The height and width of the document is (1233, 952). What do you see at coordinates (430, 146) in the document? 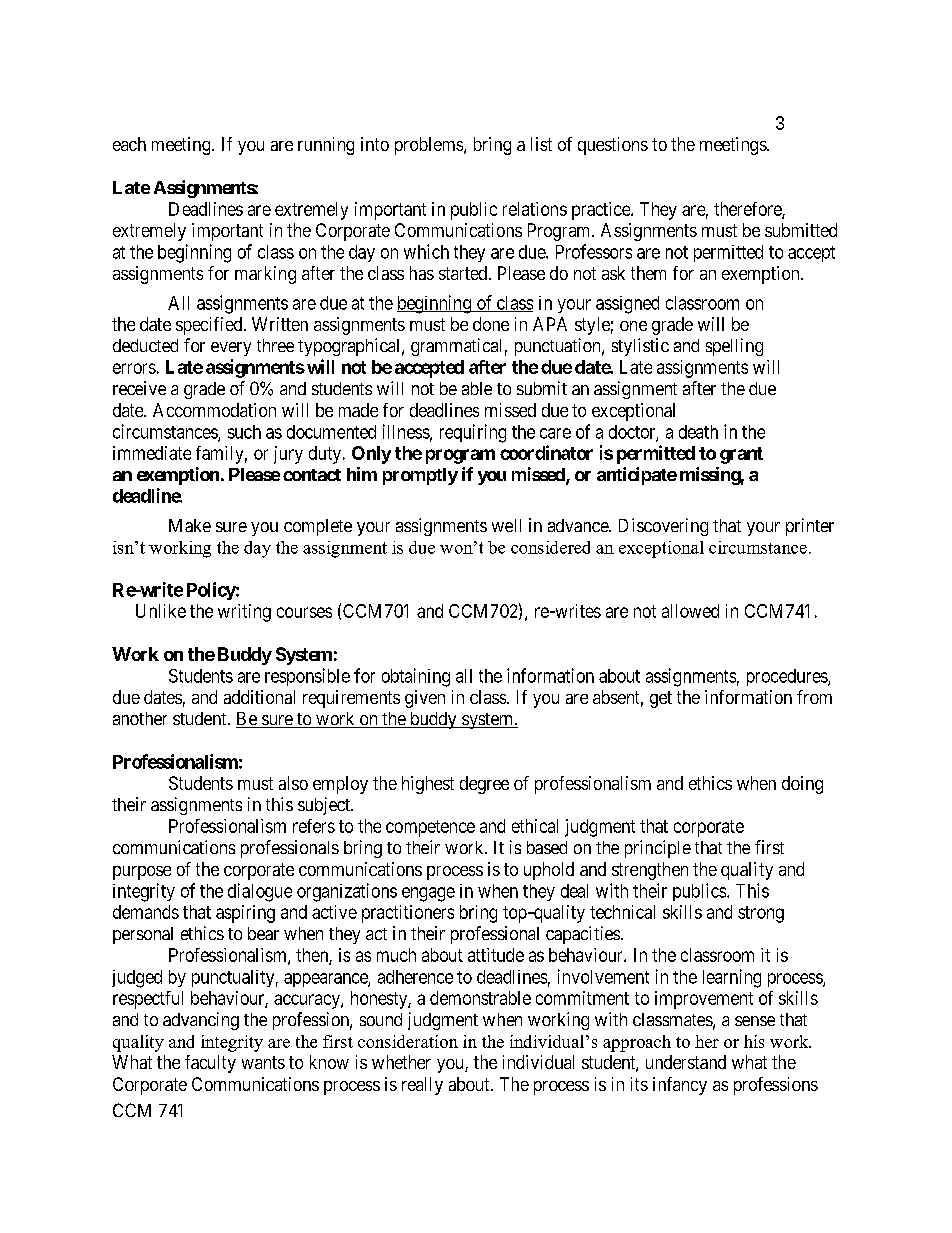
I see `problems` at bounding box center [430, 146].
